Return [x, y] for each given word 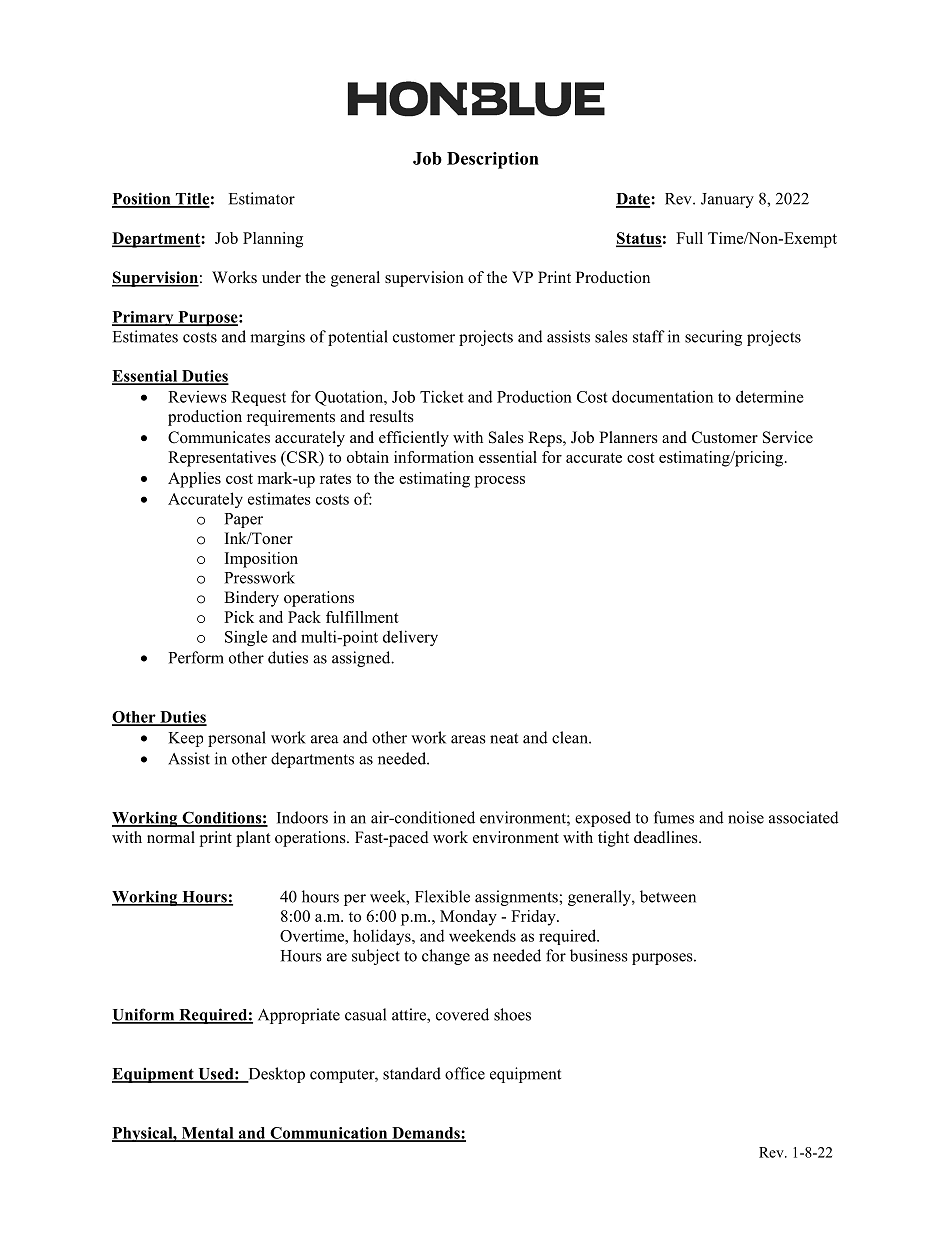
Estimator [262, 198]
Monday [468, 918]
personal [237, 739]
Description [493, 160]
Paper [244, 520]
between [668, 896]
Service [788, 437]
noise [746, 817]
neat [504, 738]
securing [713, 338]
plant [253, 839]
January [727, 200]
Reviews [197, 397]
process [500, 482]
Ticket [442, 396]
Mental [207, 1134]
